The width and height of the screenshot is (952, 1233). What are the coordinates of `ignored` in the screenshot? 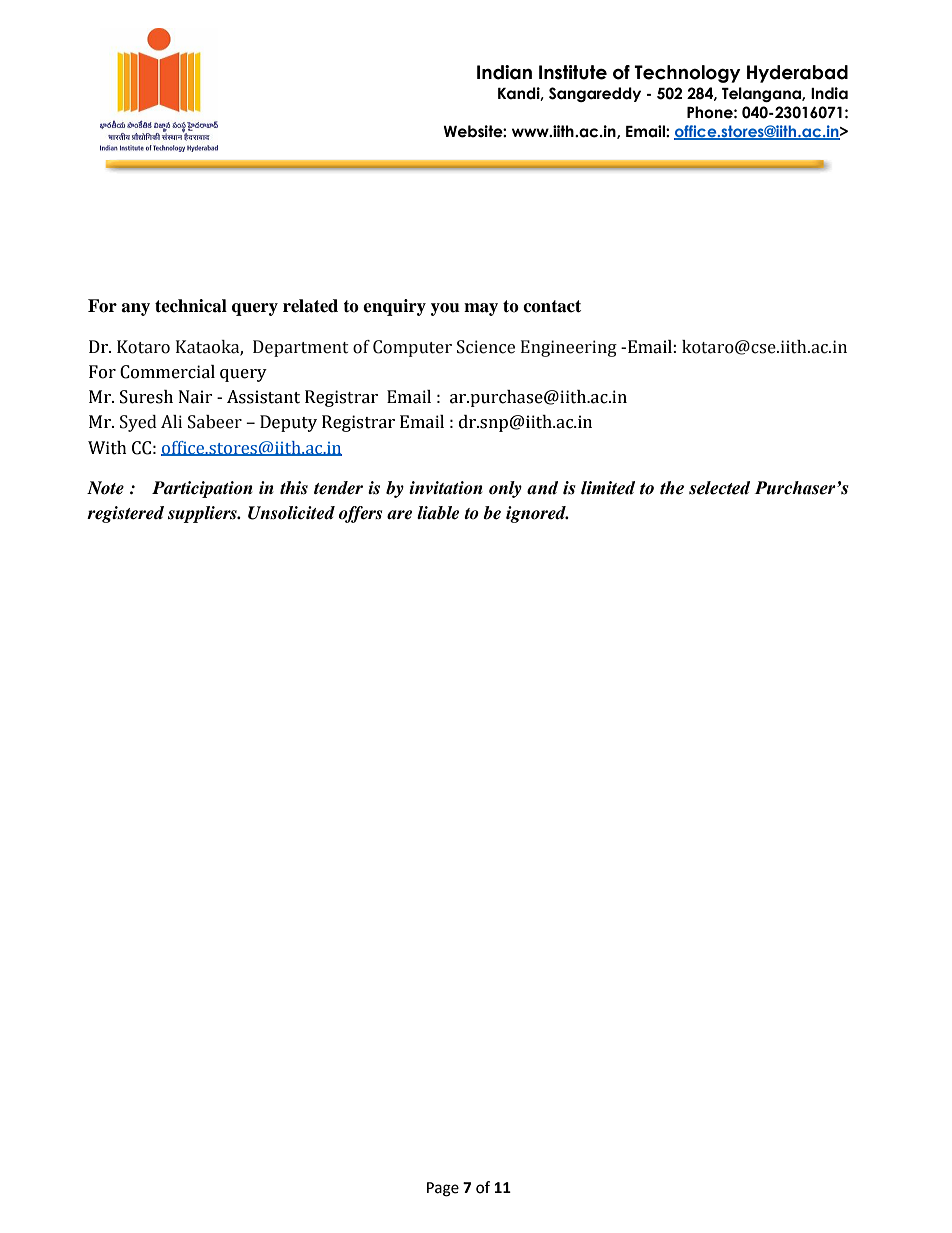 It's located at (537, 514).
